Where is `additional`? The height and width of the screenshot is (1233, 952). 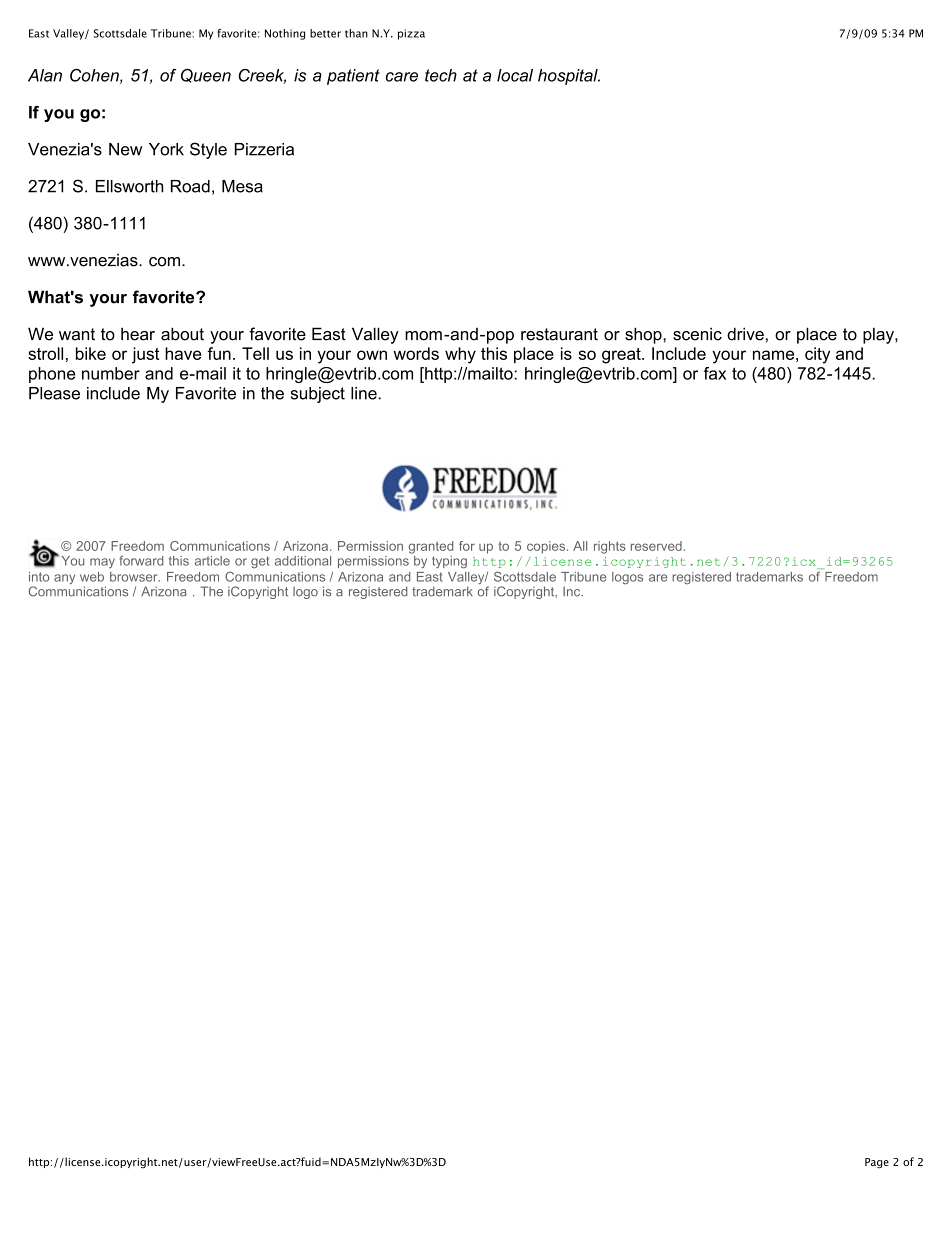
additional is located at coordinates (303, 561).
